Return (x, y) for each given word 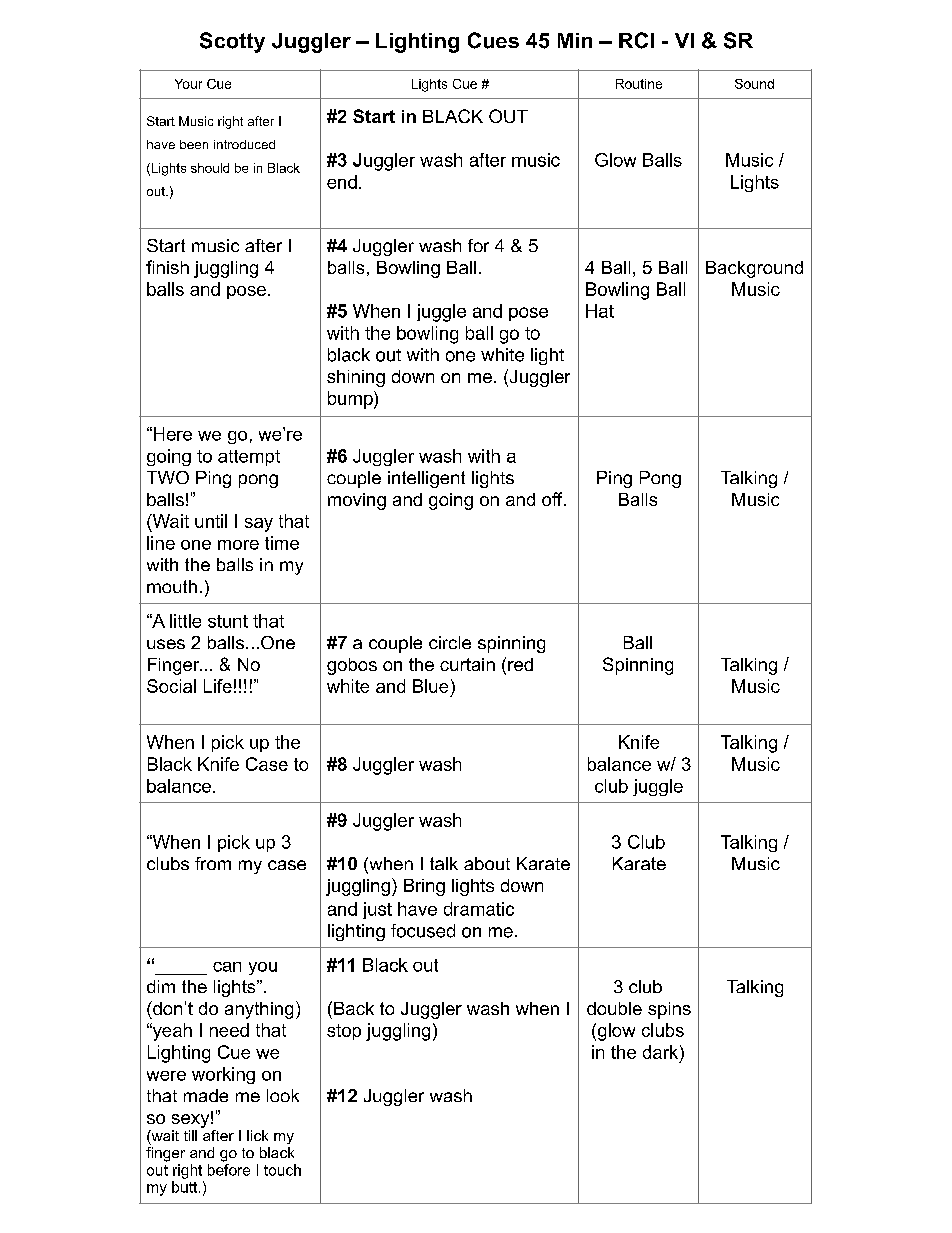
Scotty (232, 42)
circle (450, 642)
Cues (493, 40)
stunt (228, 621)
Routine (639, 84)
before (229, 1170)
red (520, 664)
